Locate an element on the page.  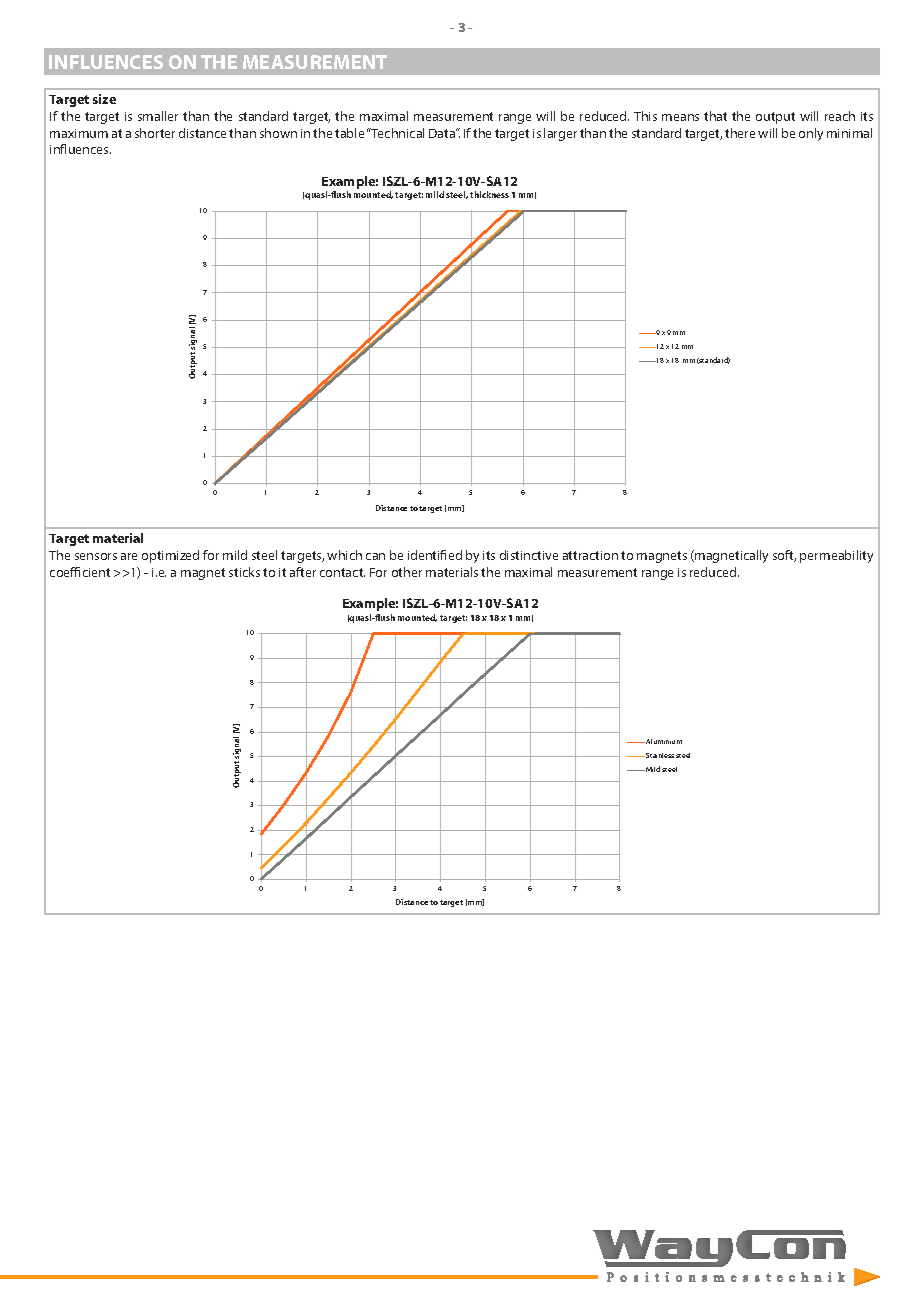
identified is located at coordinates (435, 555).
